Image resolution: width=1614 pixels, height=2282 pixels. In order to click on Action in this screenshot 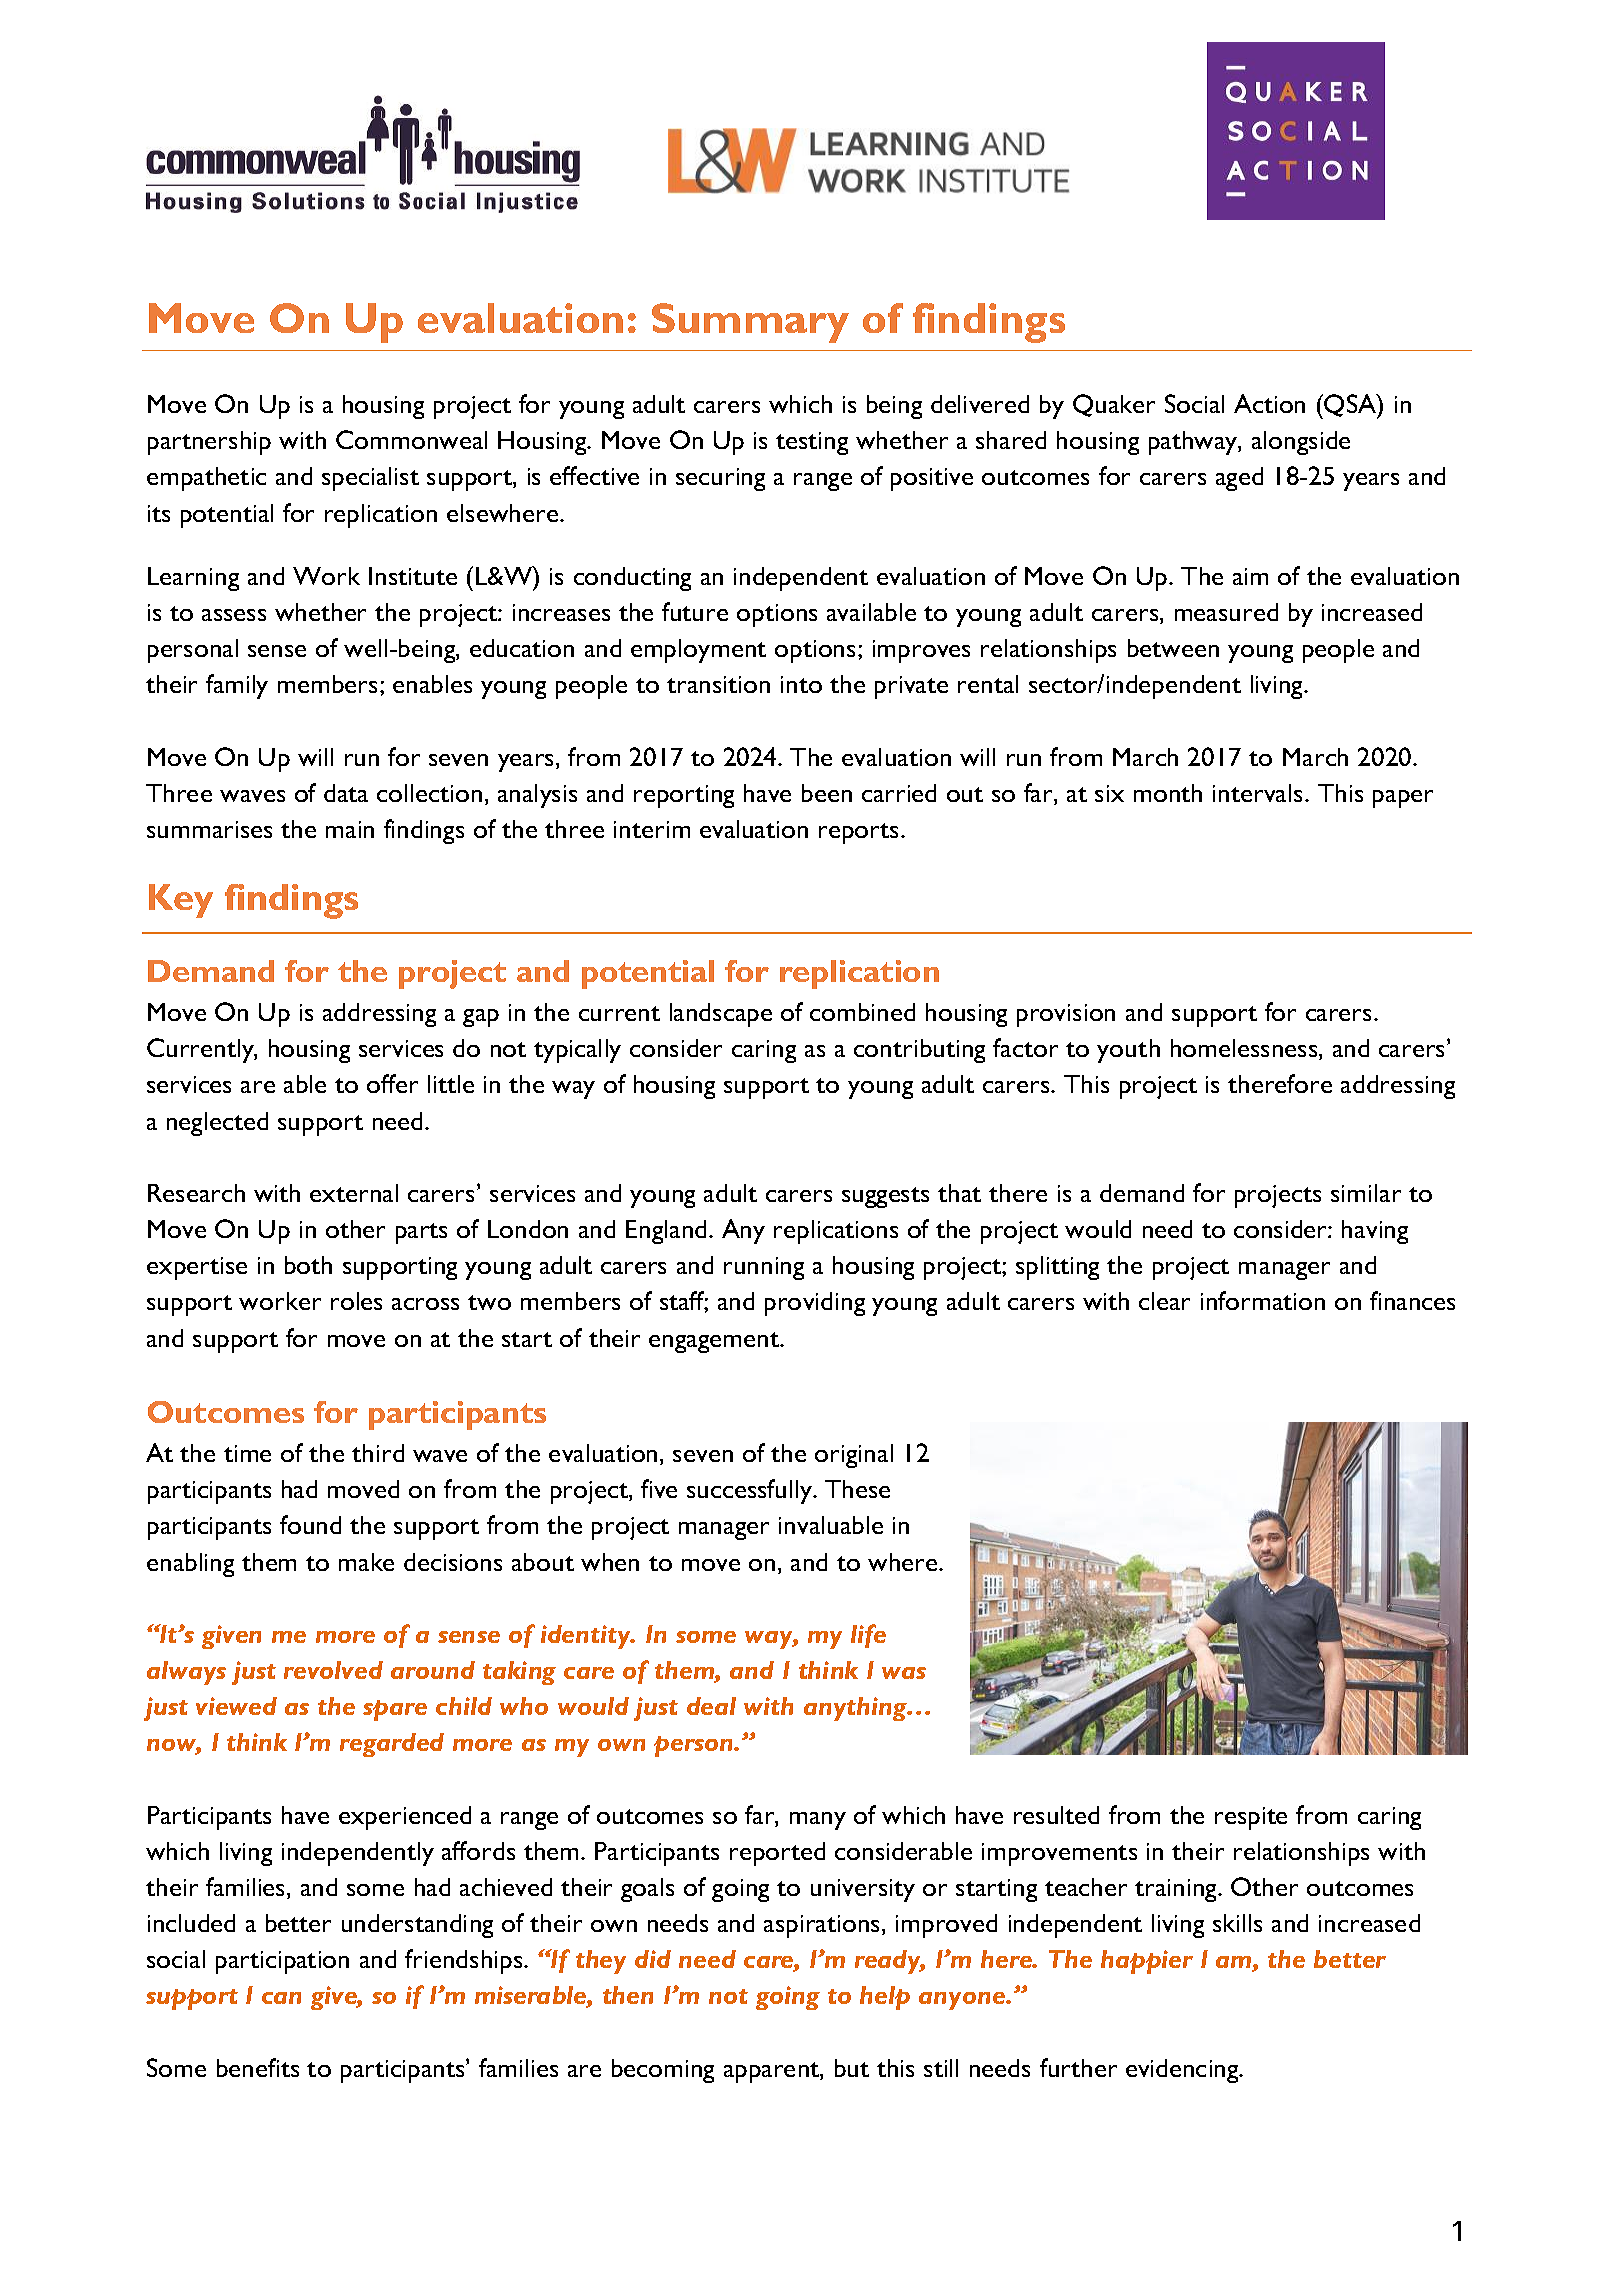, I will do `click(1269, 403)`.
